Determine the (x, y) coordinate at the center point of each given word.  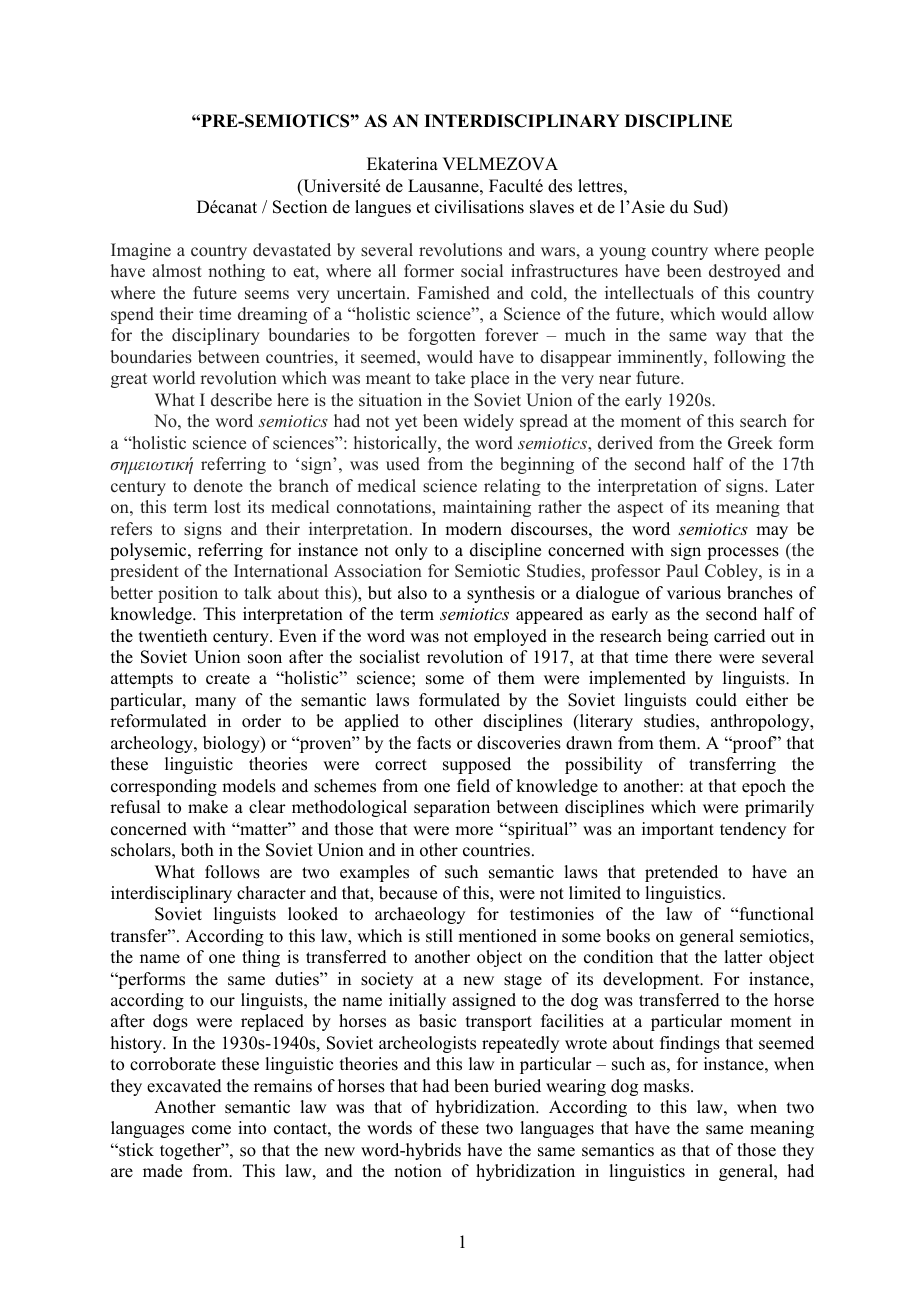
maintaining (487, 508)
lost (228, 507)
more (474, 831)
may (772, 532)
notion (418, 1171)
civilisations (479, 207)
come (211, 1130)
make (208, 807)
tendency (753, 830)
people (789, 251)
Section (300, 207)
